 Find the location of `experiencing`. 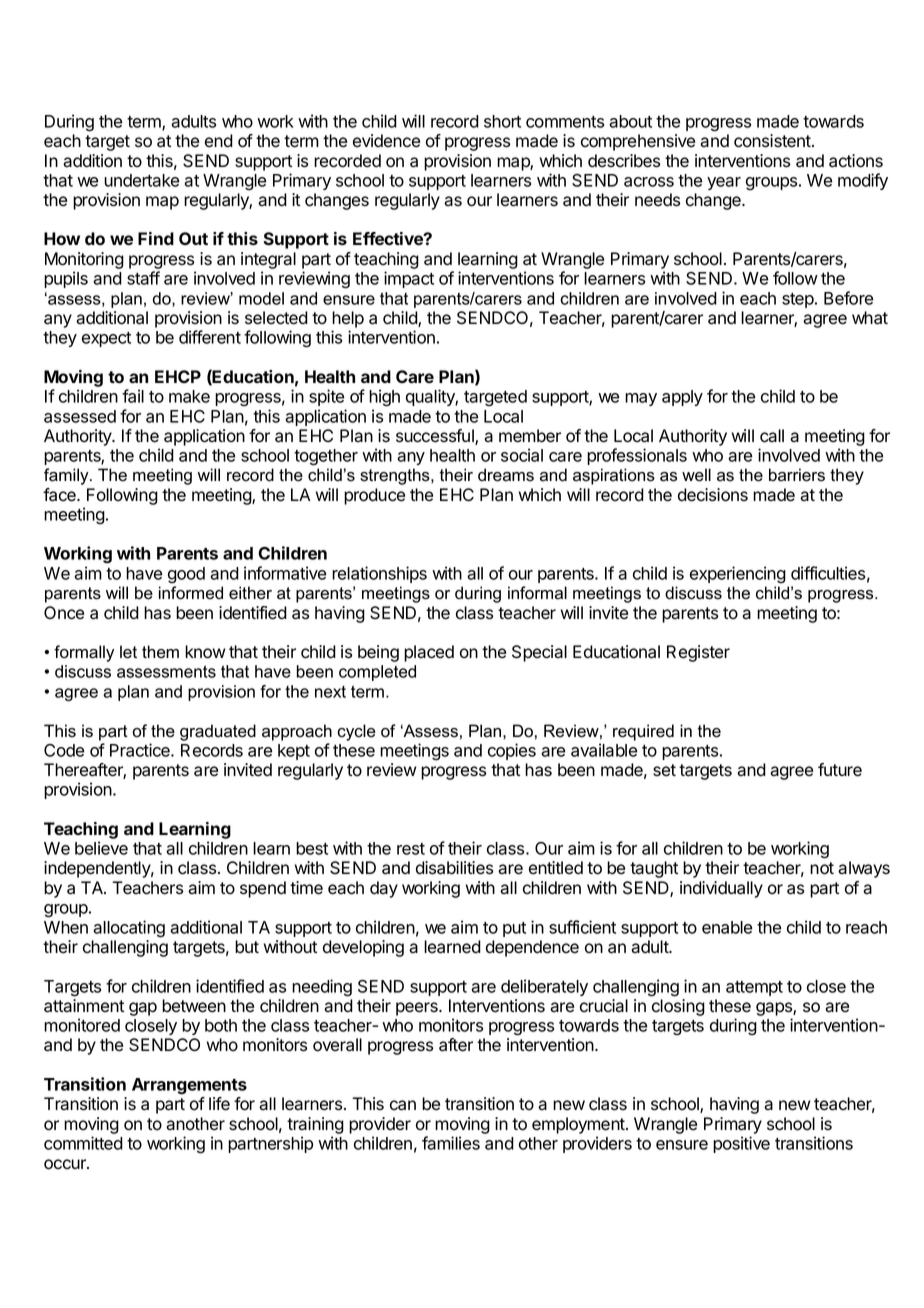

experiencing is located at coordinates (738, 575).
